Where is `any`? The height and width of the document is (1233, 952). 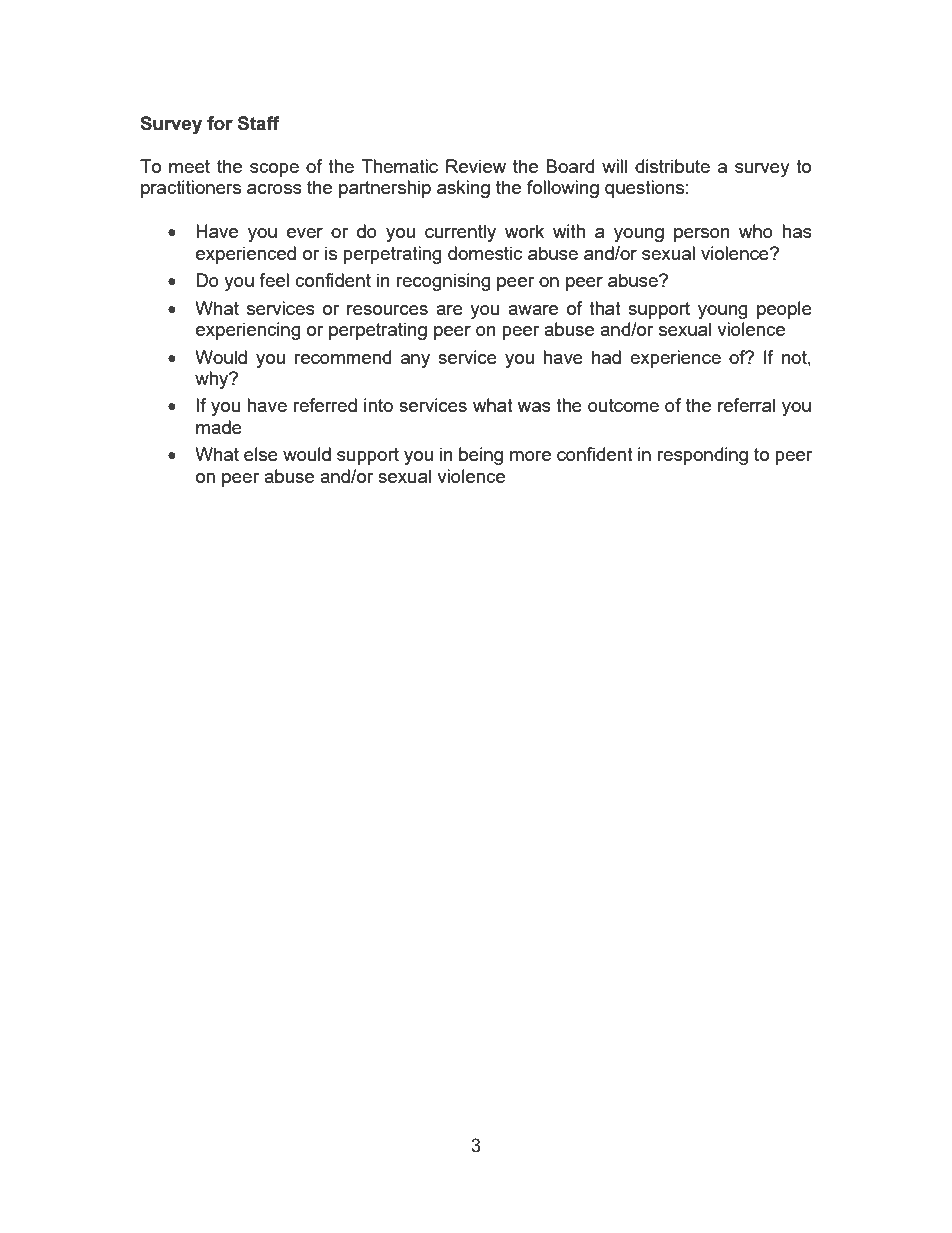
any is located at coordinates (415, 361).
